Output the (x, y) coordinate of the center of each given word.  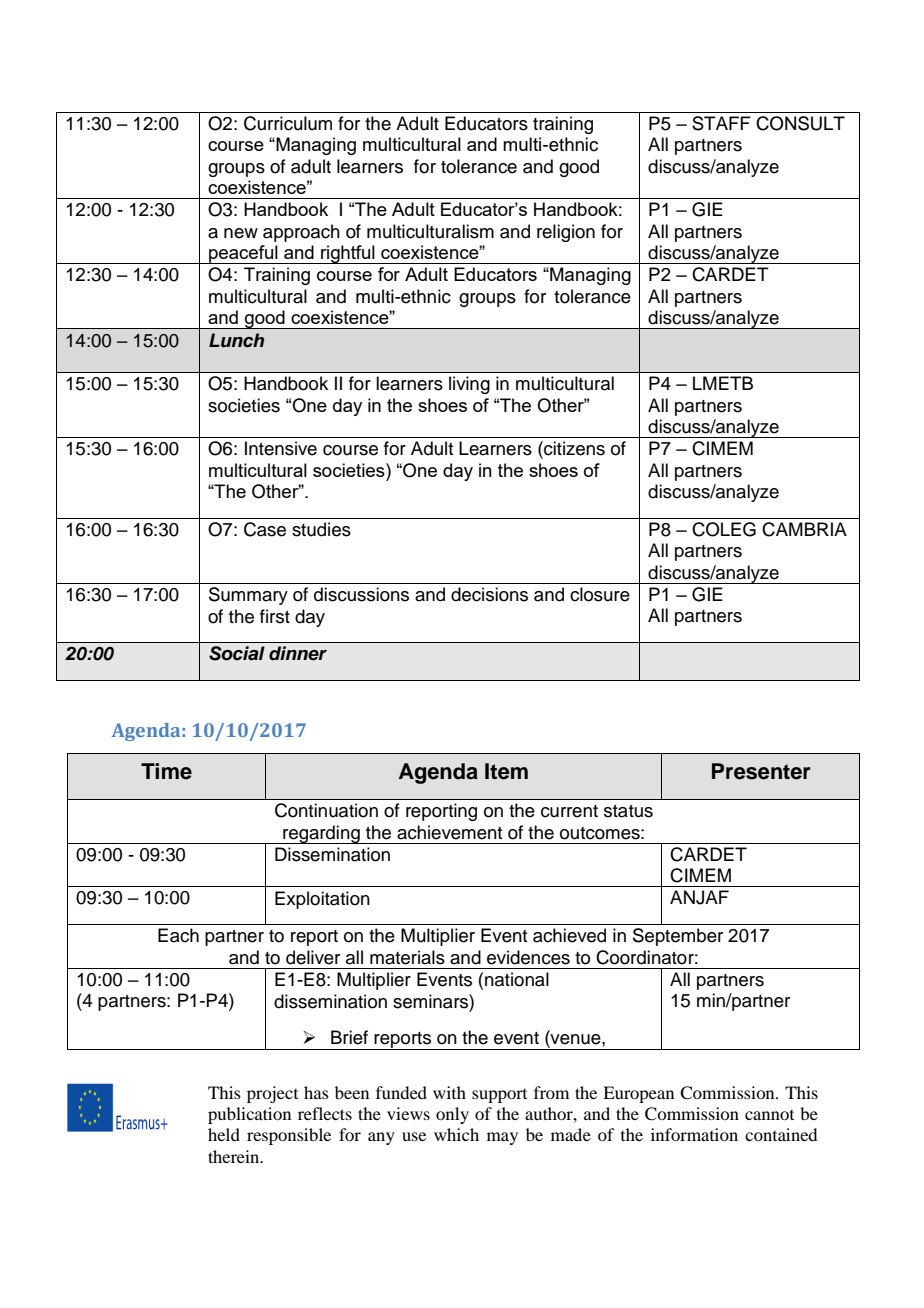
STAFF (721, 123)
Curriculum (288, 123)
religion (566, 233)
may (502, 1138)
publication (249, 1115)
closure (600, 594)
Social (237, 653)
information (694, 1134)
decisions (489, 594)
